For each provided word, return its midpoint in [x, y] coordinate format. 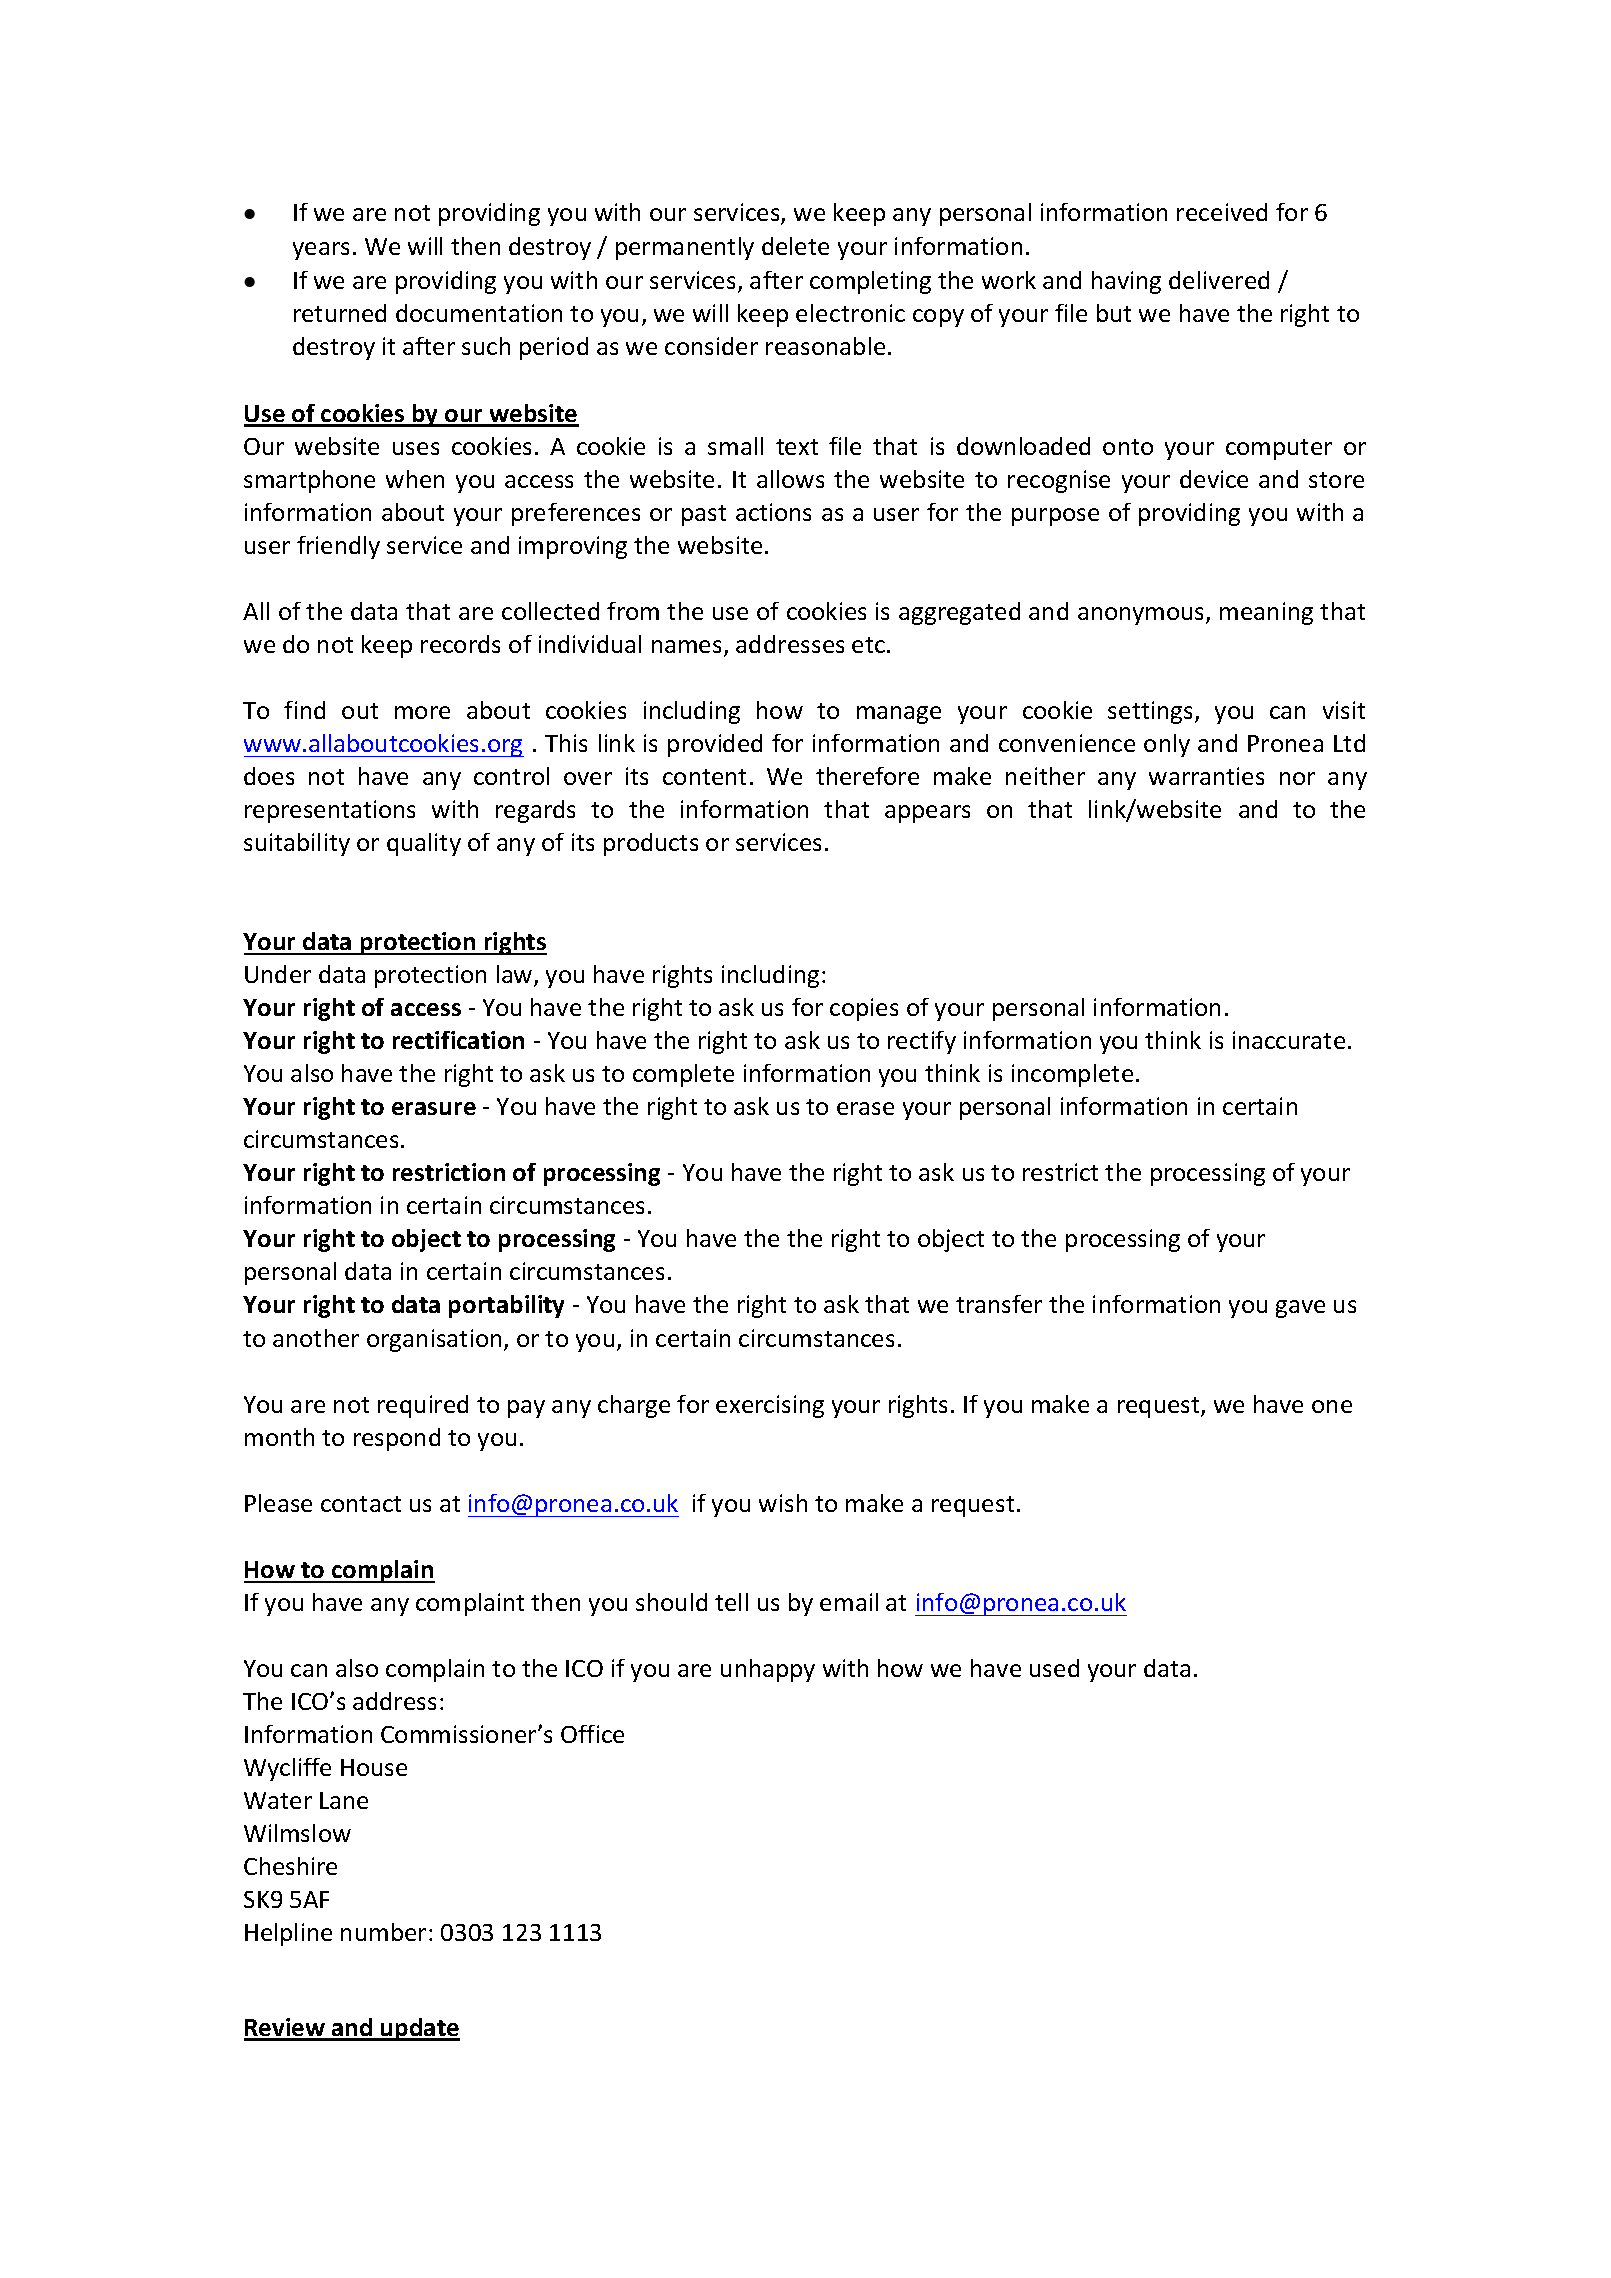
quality [424, 844]
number [383, 1932]
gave [1300, 1309]
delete [795, 246]
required [423, 1406]
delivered [1219, 280]
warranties [1206, 776]
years [321, 251]
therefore [867, 776]
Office [592, 1734]
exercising [770, 1406]
